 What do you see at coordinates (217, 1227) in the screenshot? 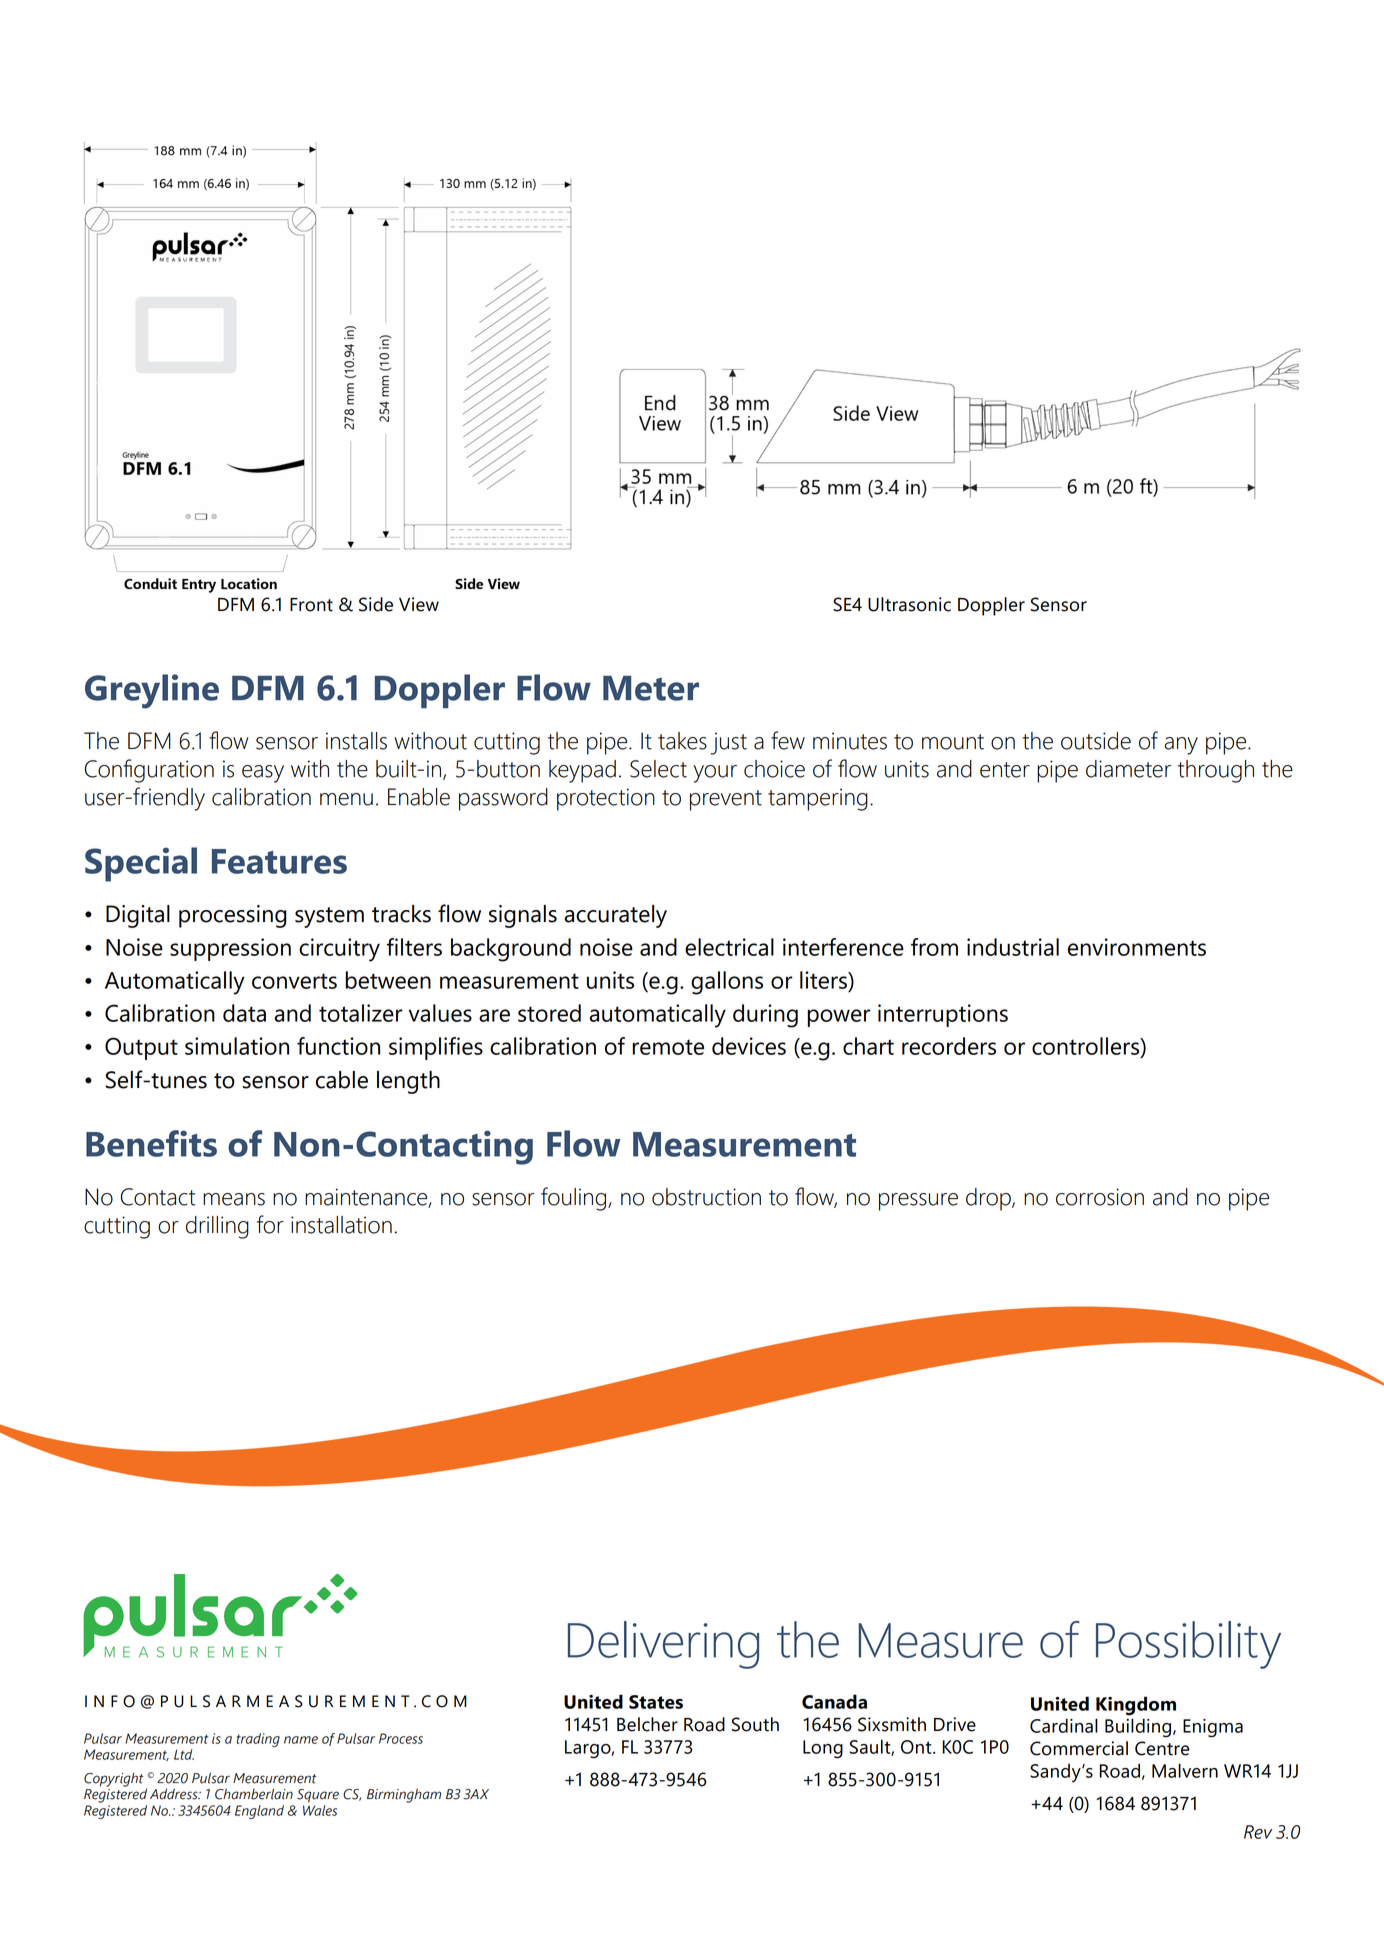
I see `drilling` at bounding box center [217, 1227].
